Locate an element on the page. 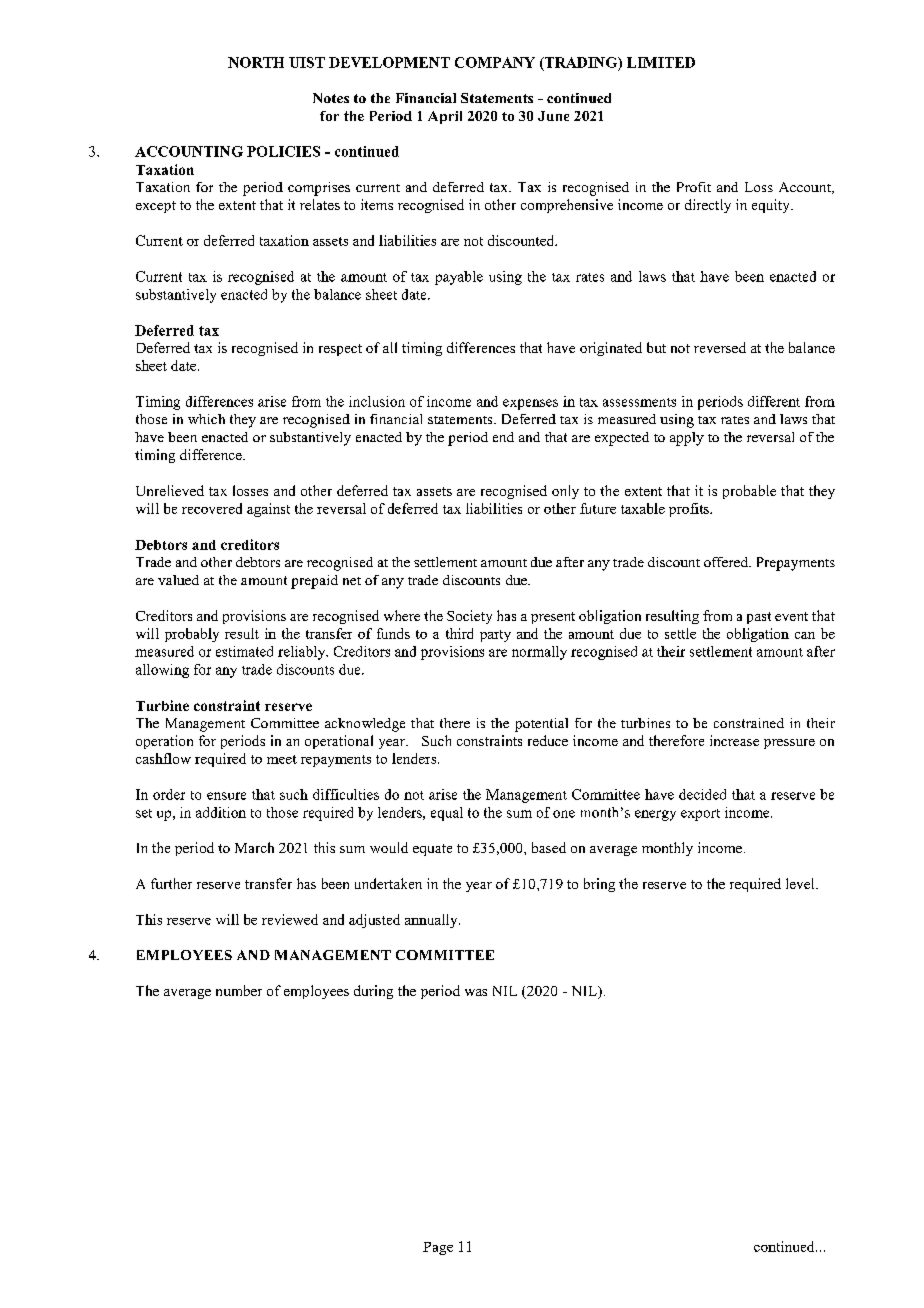 The width and height of the page is (924, 1308). was is located at coordinates (476, 992).
